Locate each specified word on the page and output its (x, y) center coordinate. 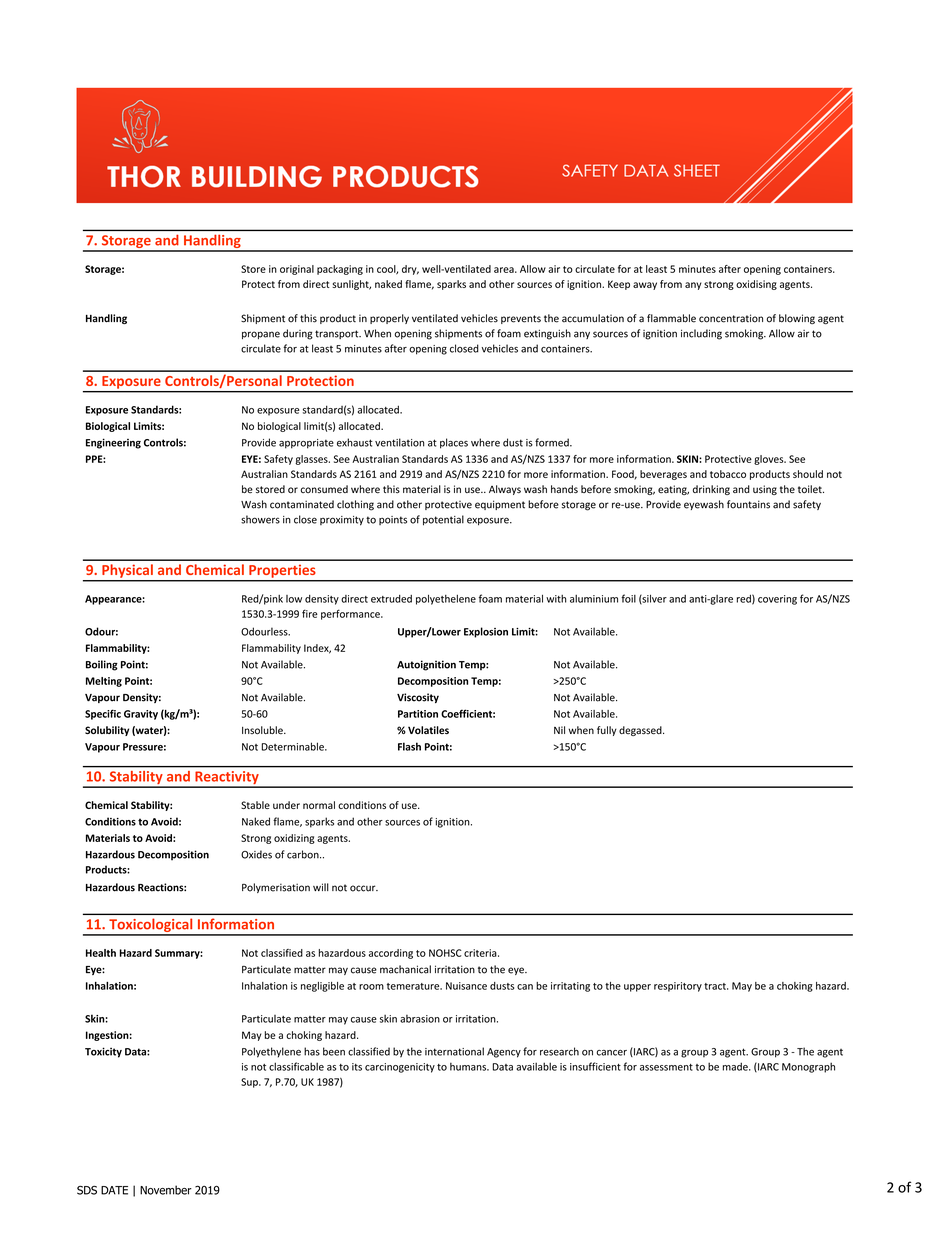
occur (364, 888)
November (166, 1190)
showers (260, 519)
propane (261, 335)
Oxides (256, 854)
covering (777, 600)
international (454, 1051)
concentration (731, 318)
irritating (570, 987)
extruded (391, 599)
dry (410, 270)
